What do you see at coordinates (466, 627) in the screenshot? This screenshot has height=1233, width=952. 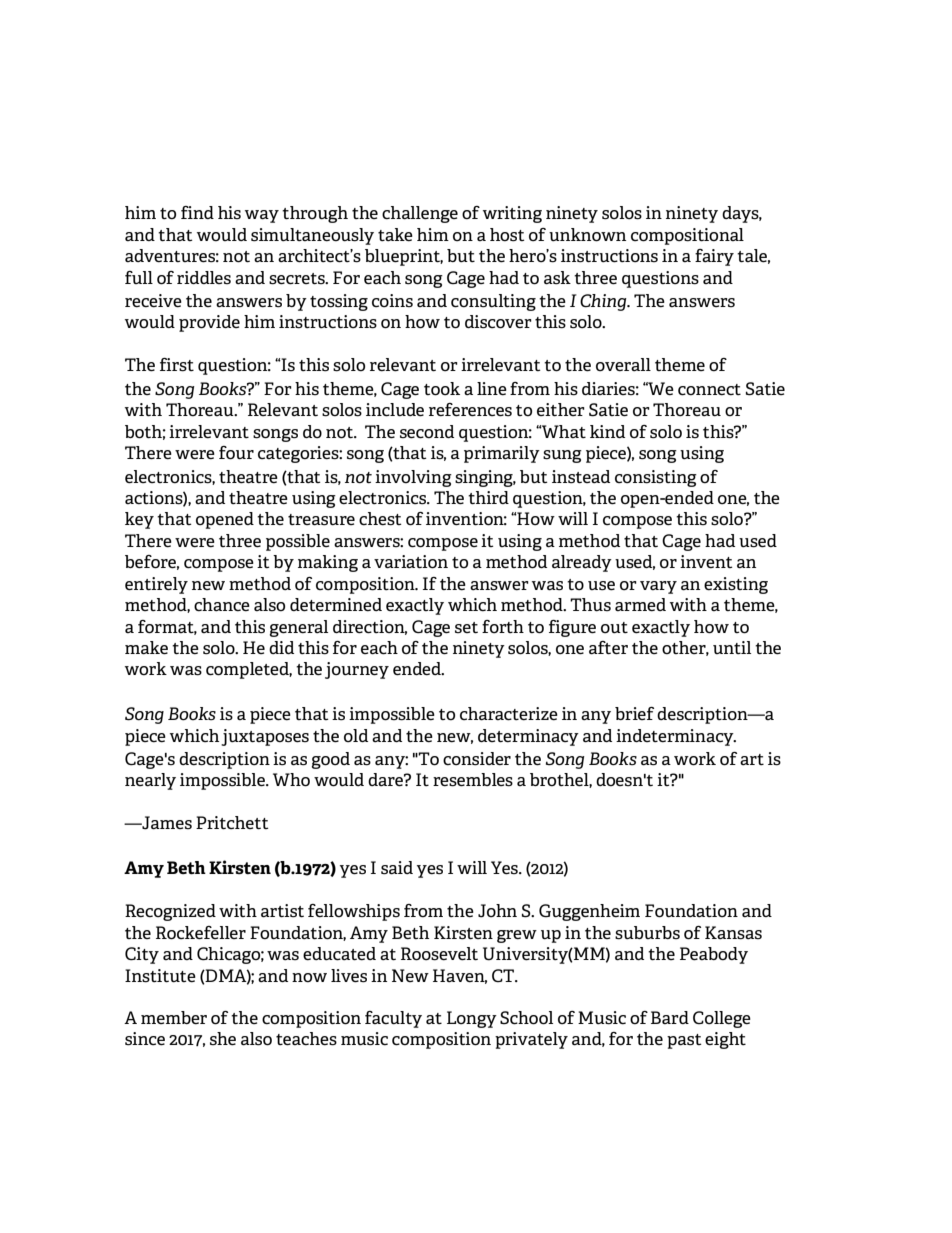 I see `set` at bounding box center [466, 627].
